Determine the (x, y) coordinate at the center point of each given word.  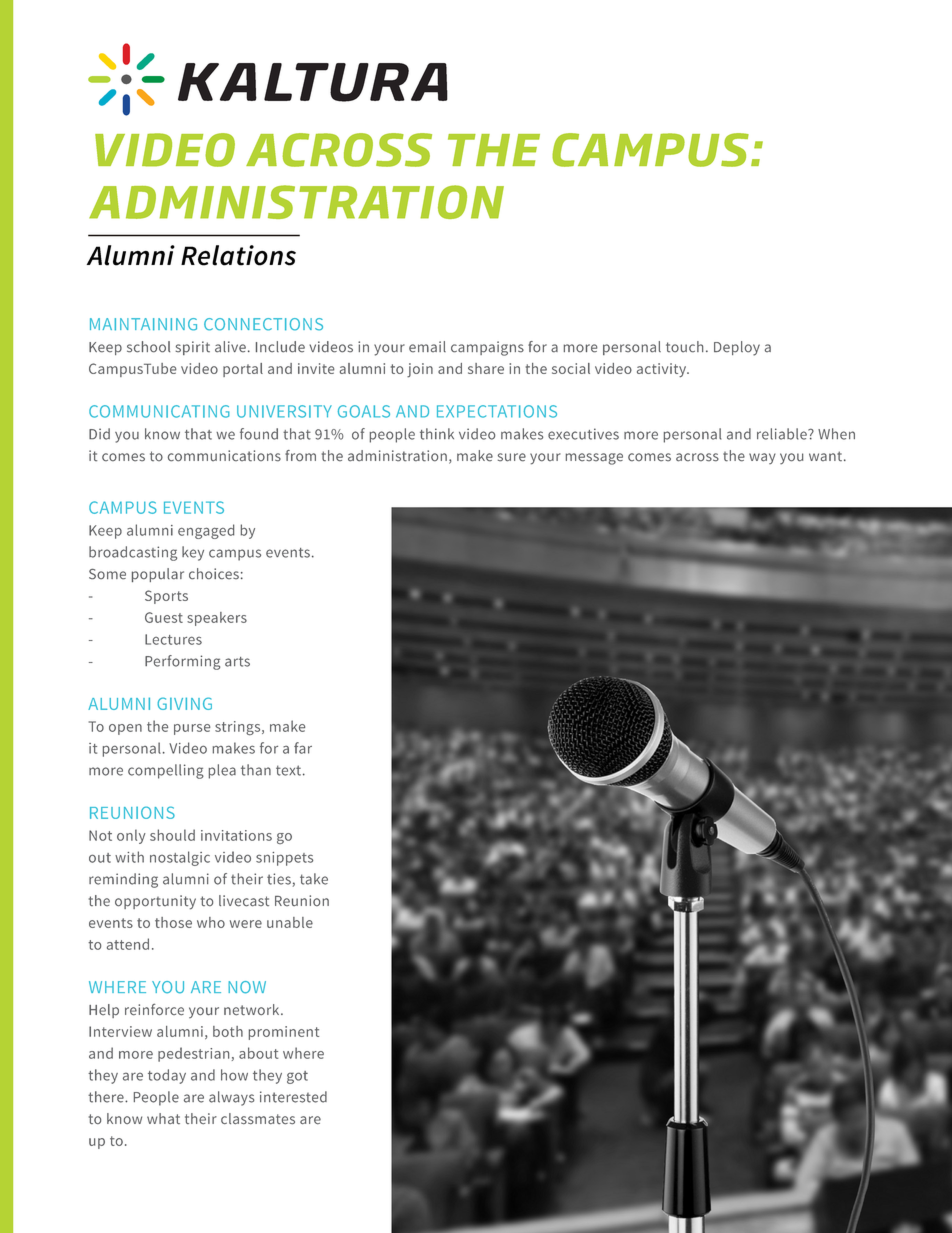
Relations (238, 255)
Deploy (737, 348)
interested (293, 1097)
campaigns (487, 348)
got (297, 1077)
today (167, 1076)
